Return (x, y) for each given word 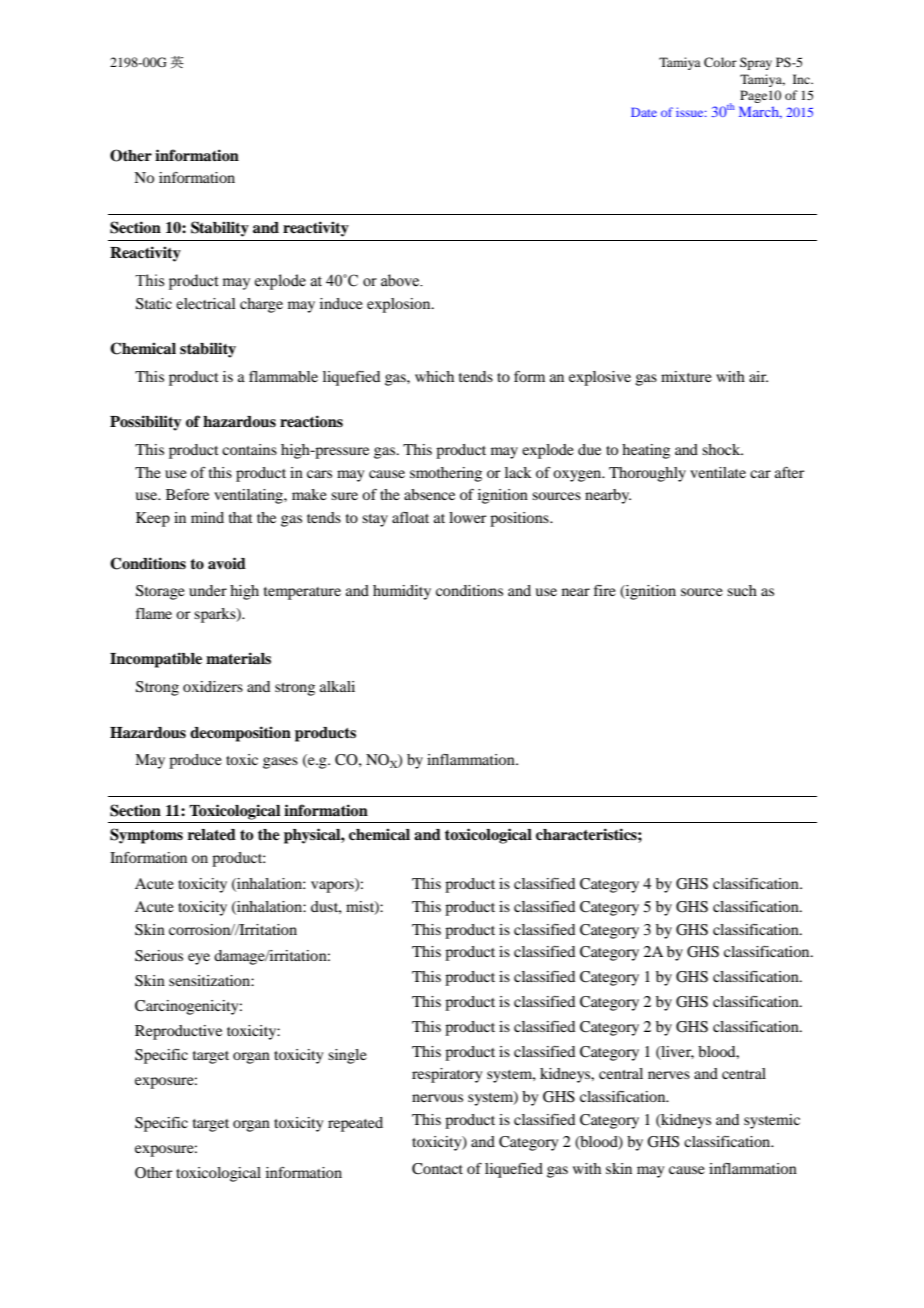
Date (644, 112)
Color (720, 62)
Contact (437, 1169)
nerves (669, 1075)
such (742, 590)
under (208, 590)
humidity (402, 592)
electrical (206, 303)
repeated (355, 1124)
